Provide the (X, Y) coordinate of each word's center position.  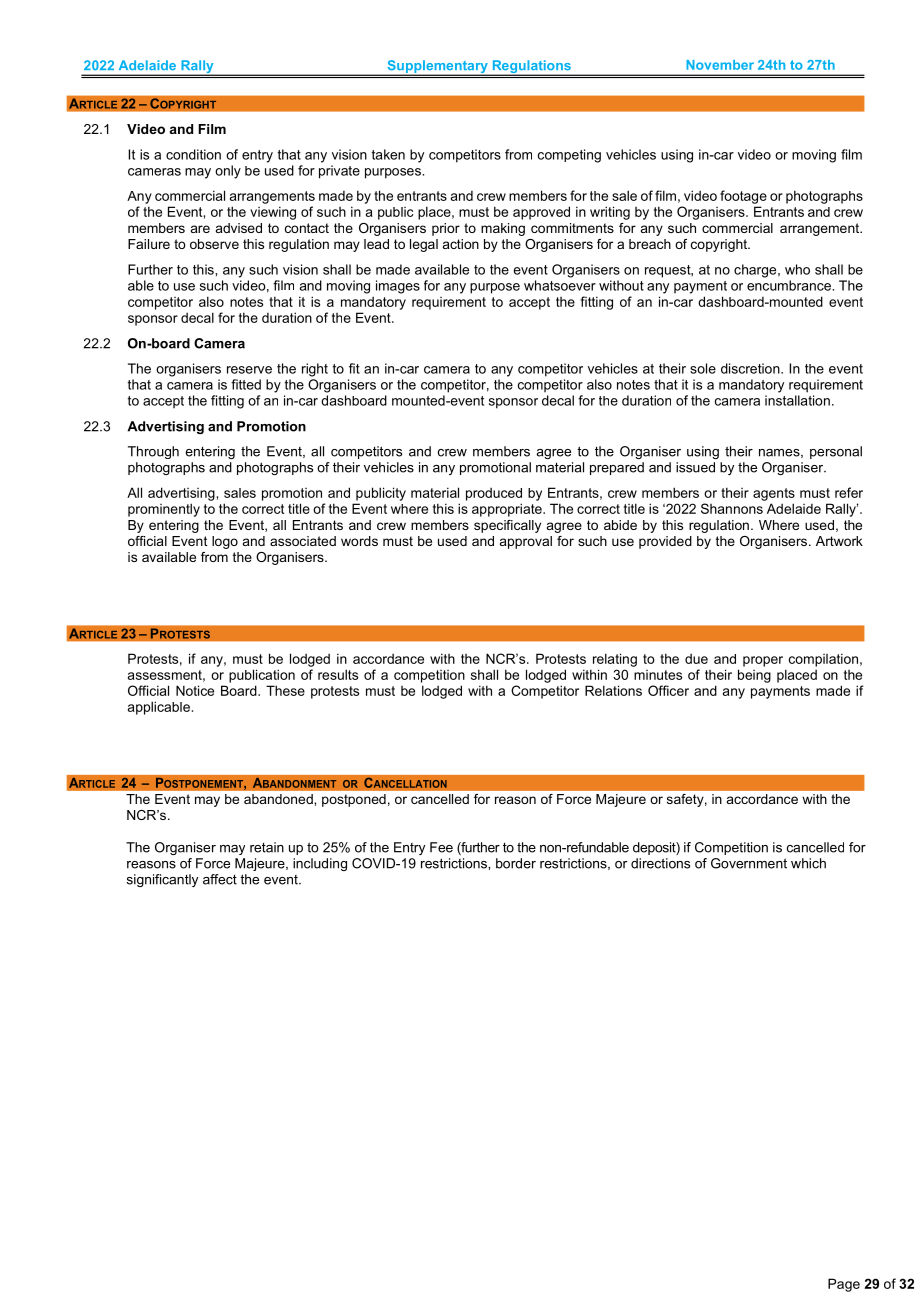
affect (220, 879)
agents (774, 494)
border (516, 863)
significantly (162, 880)
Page (844, 1285)
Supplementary (437, 68)
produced (494, 494)
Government (749, 863)
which (808, 863)
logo (225, 542)
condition (193, 154)
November (720, 65)
